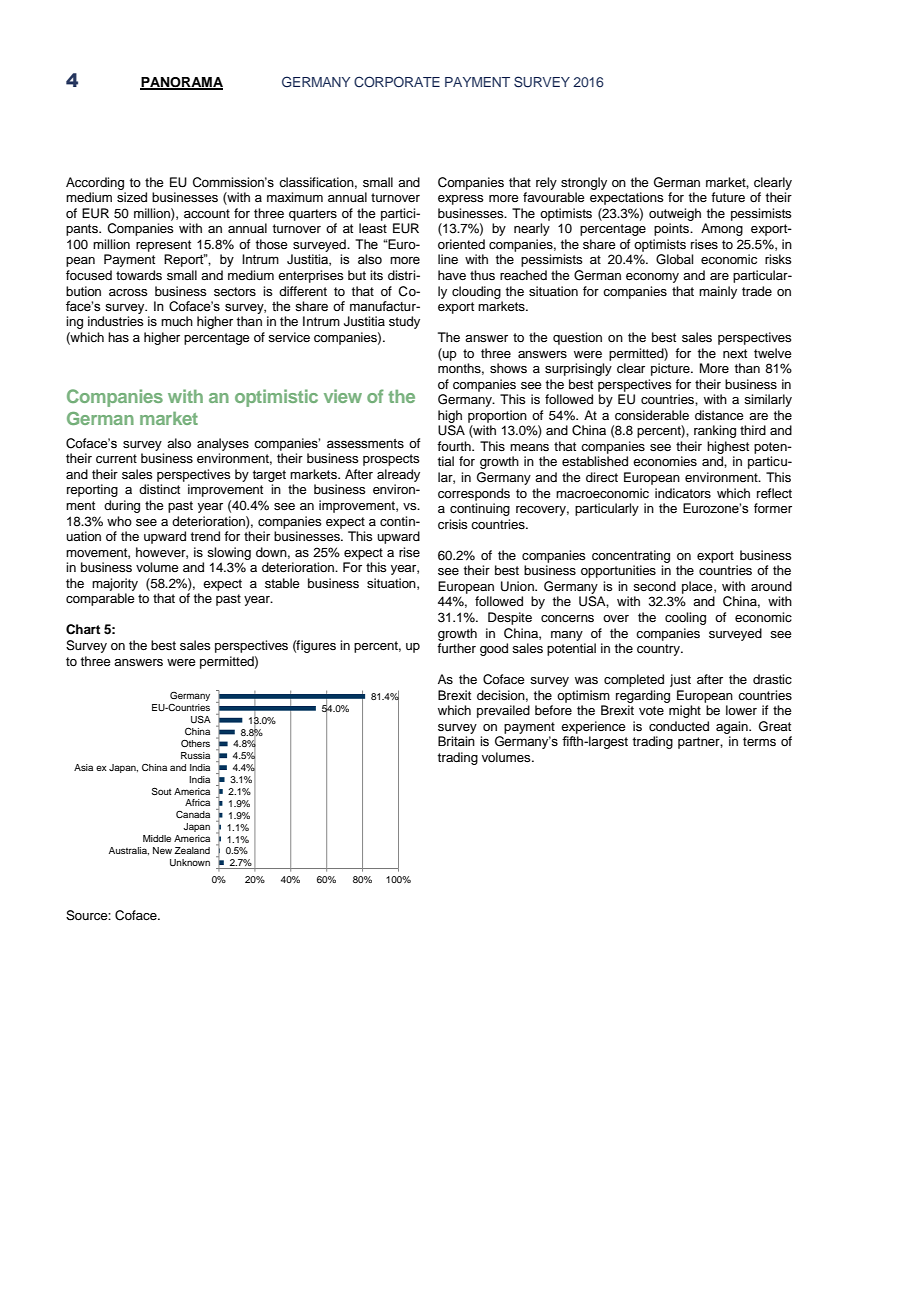 The height and width of the image is (1309, 924). I want to click on towards, so click(139, 275).
